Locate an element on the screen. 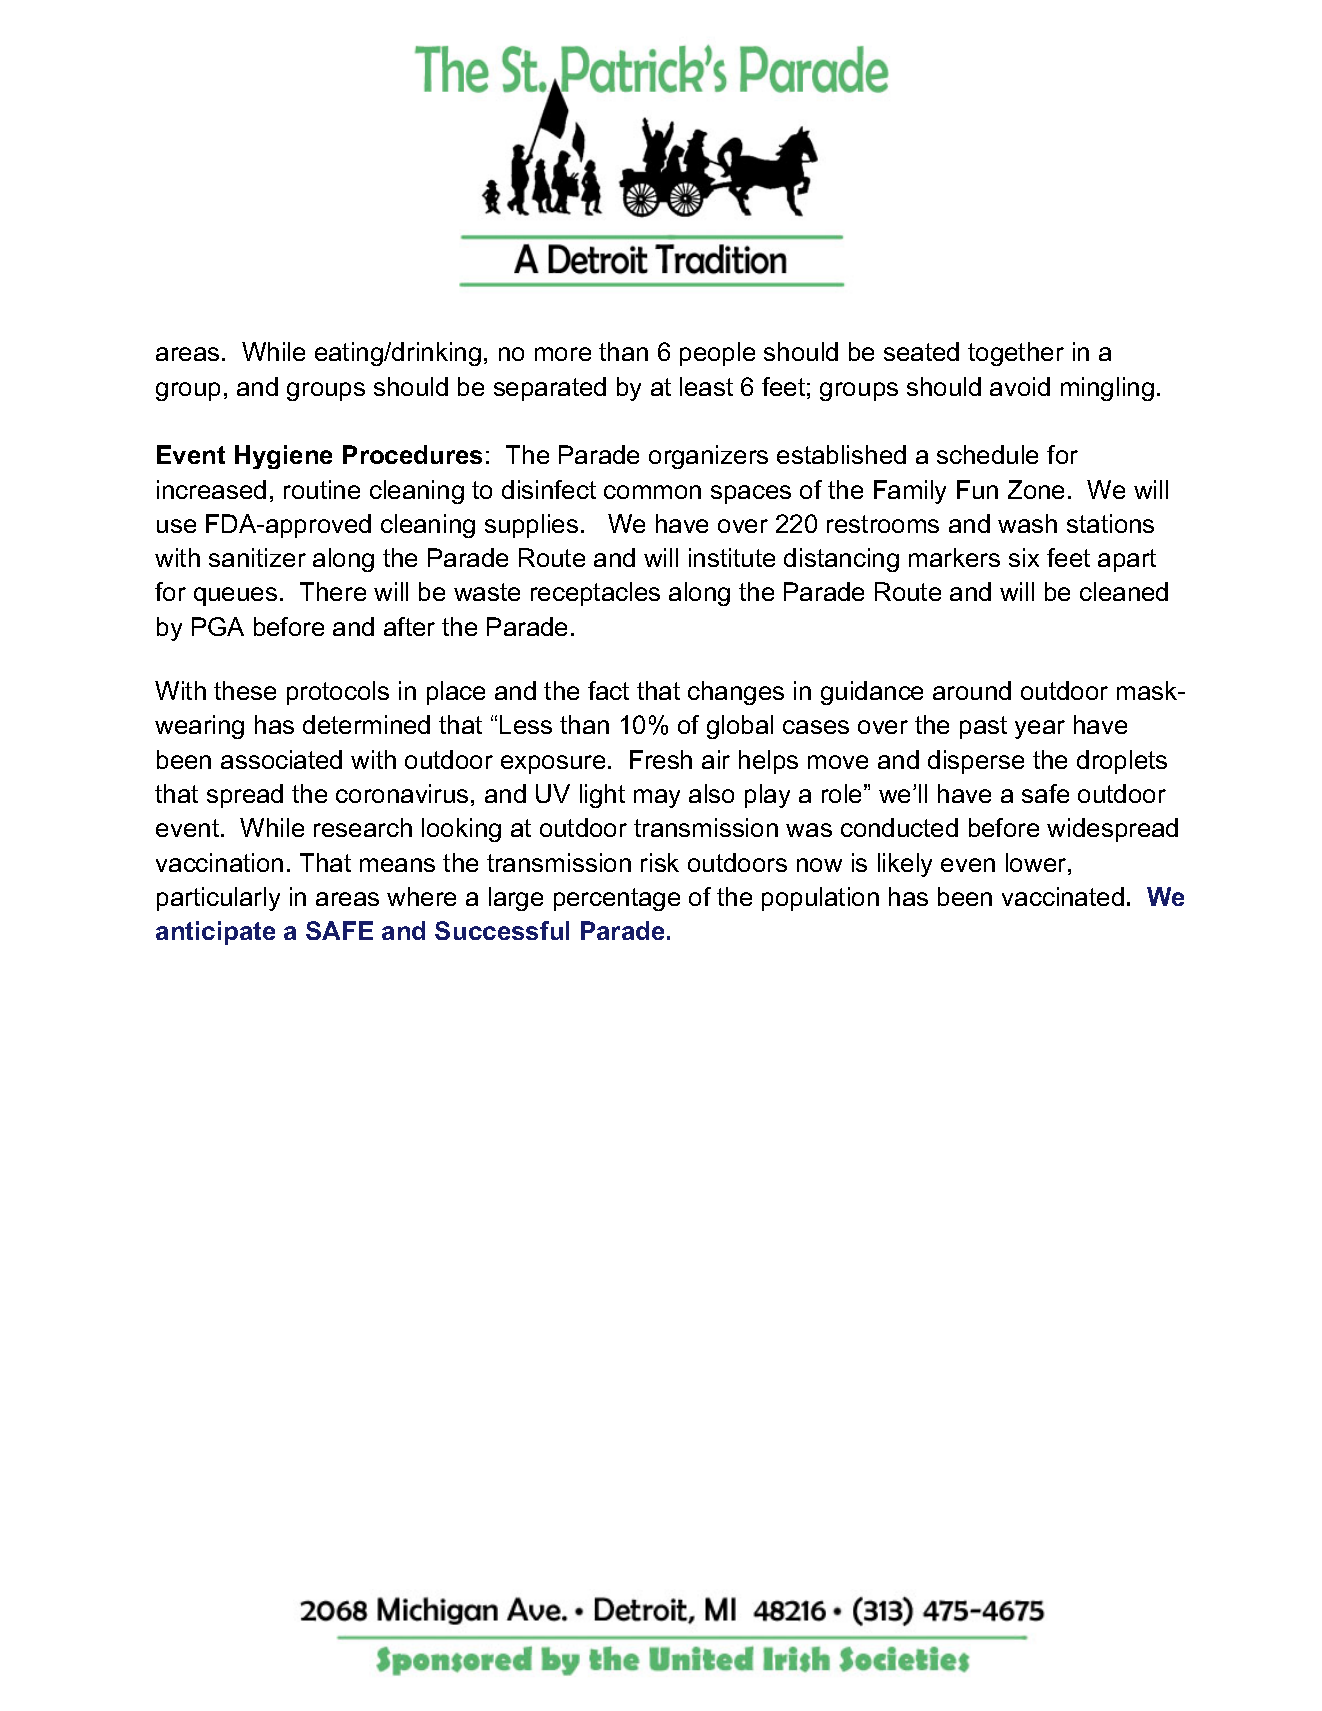 Image resolution: width=1322 pixels, height=1711 pixels. particularly is located at coordinates (218, 899).
